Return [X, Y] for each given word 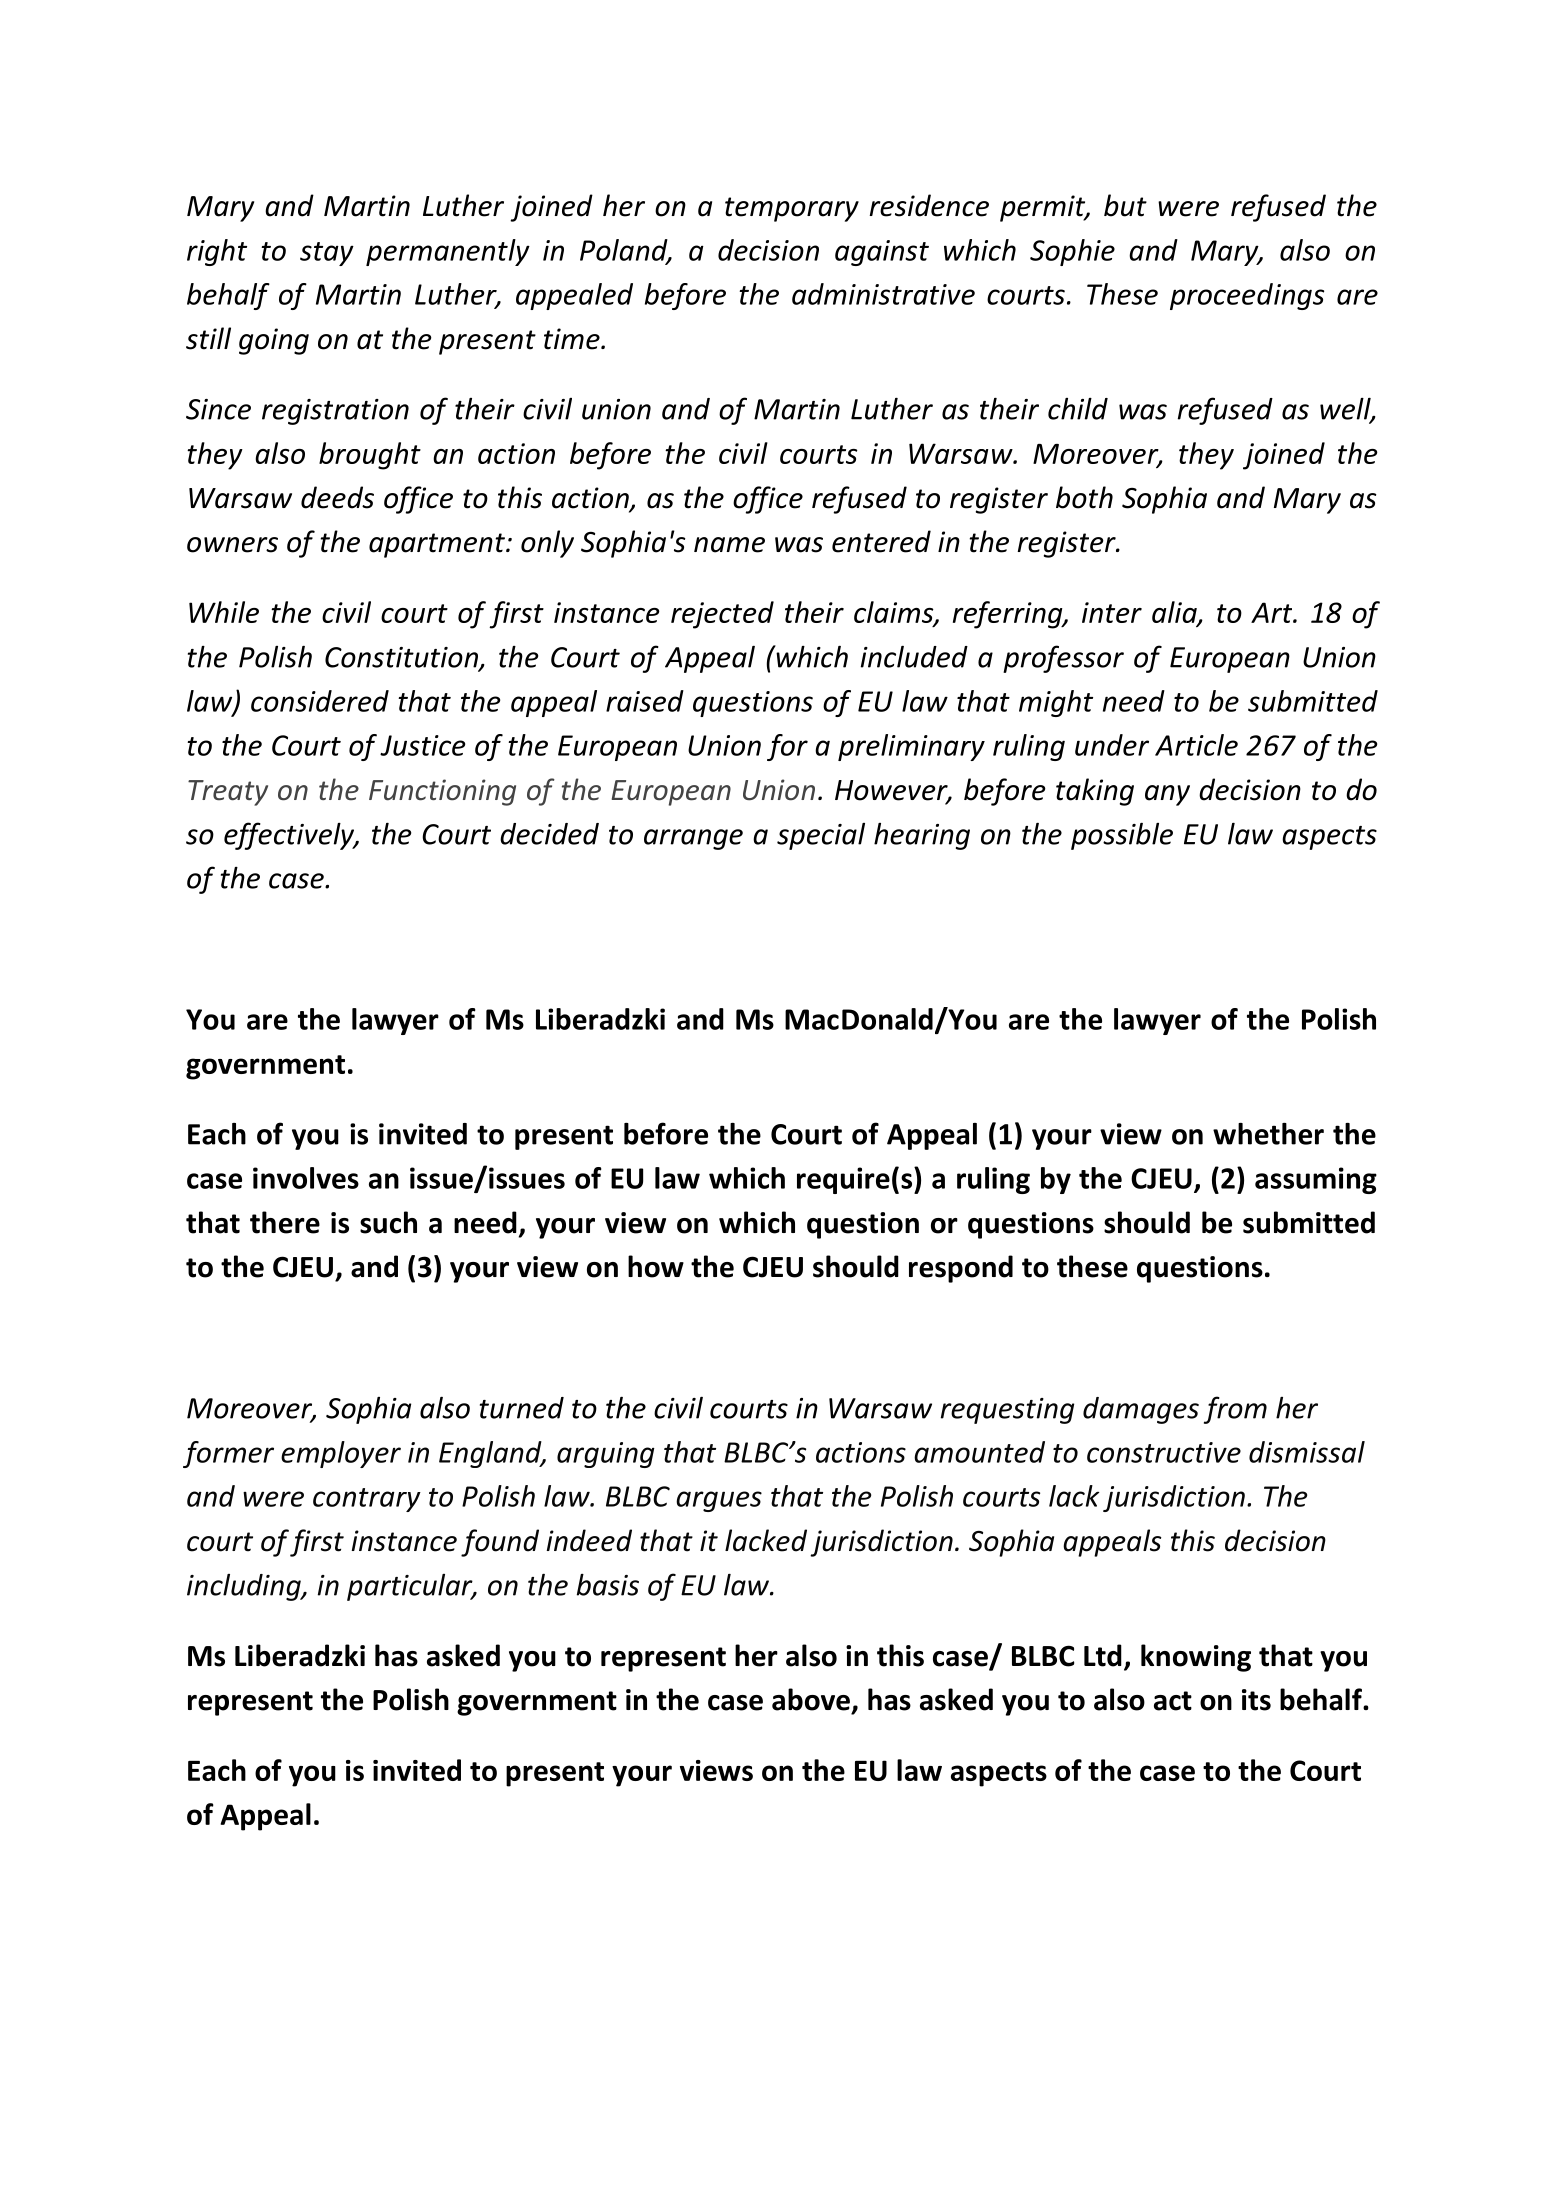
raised [645, 701]
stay [327, 254]
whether [1268, 1134]
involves [306, 1178]
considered [320, 701]
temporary [792, 209]
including [245, 1587]
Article [1196, 745]
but [1125, 205]
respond [961, 1269]
